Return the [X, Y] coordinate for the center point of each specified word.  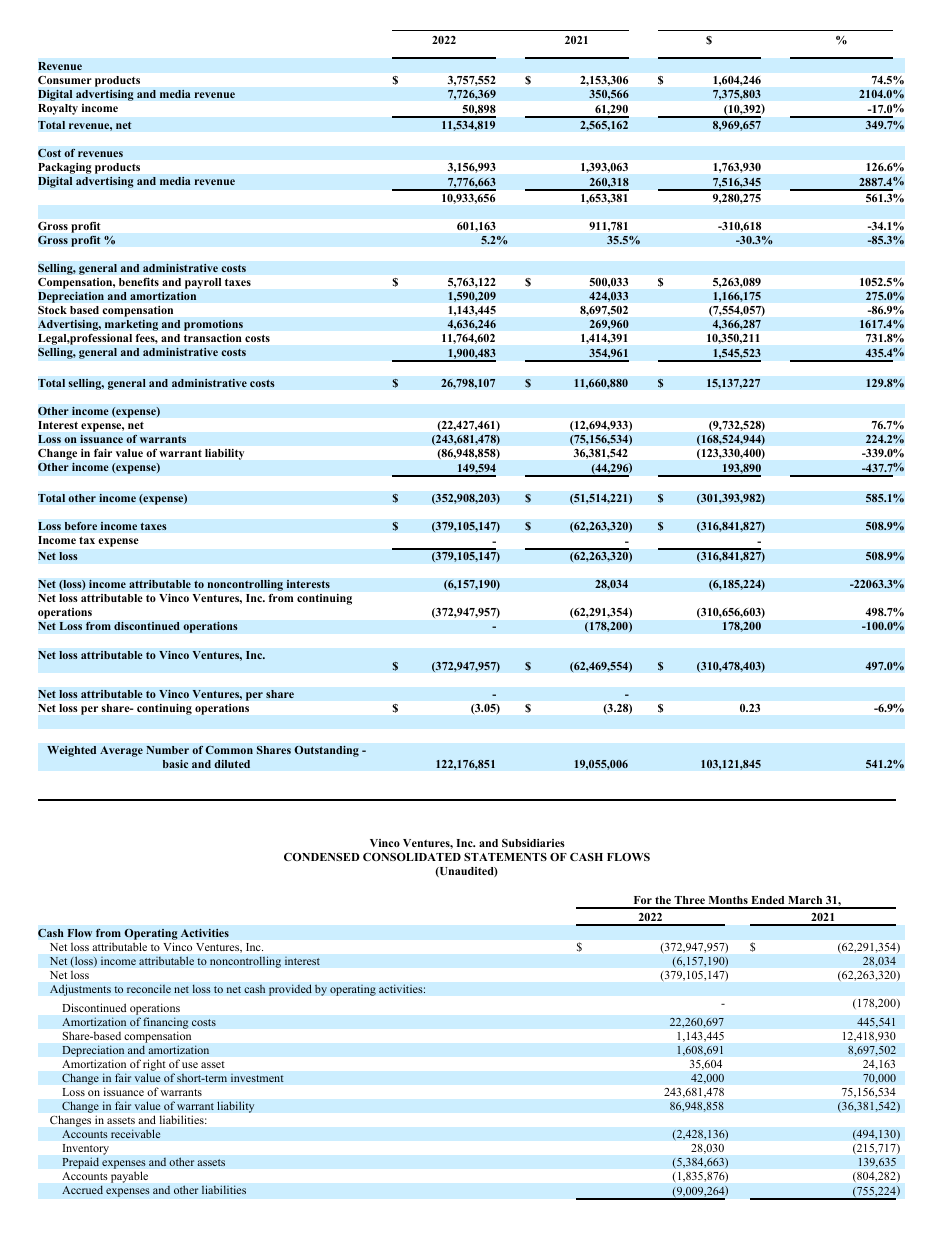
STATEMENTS [505, 857]
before [80, 526]
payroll [203, 283]
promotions [213, 325]
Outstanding [326, 751]
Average [121, 751]
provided [290, 990]
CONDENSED [322, 857]
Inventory [86, 1149]
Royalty [58, 109]
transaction [212, 338]
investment [257, 1078]
